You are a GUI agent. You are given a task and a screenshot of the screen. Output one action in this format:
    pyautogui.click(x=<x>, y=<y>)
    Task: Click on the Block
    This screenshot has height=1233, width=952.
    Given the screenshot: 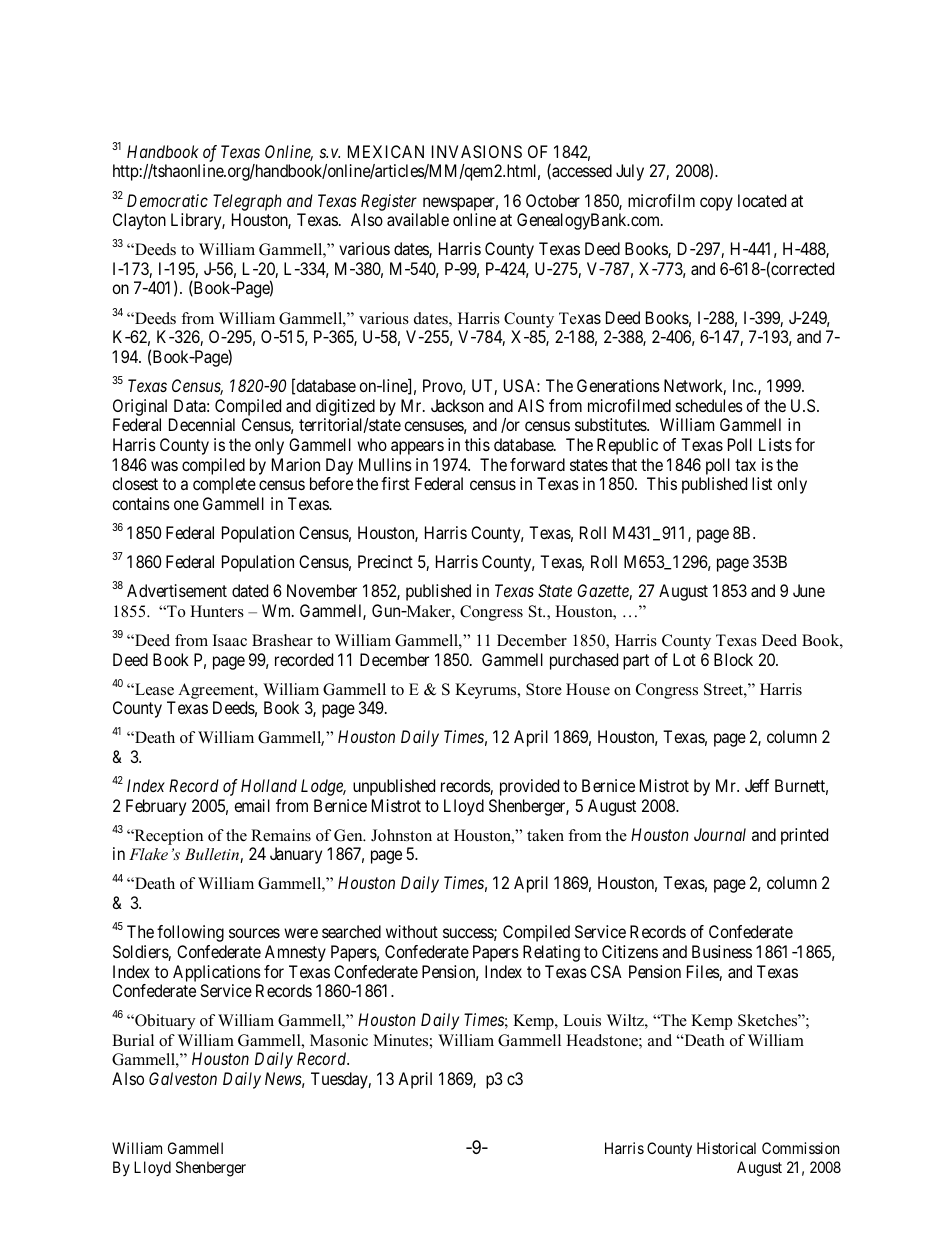 What is the action you would take?
    pyautogui.click(x=733, y=659)
